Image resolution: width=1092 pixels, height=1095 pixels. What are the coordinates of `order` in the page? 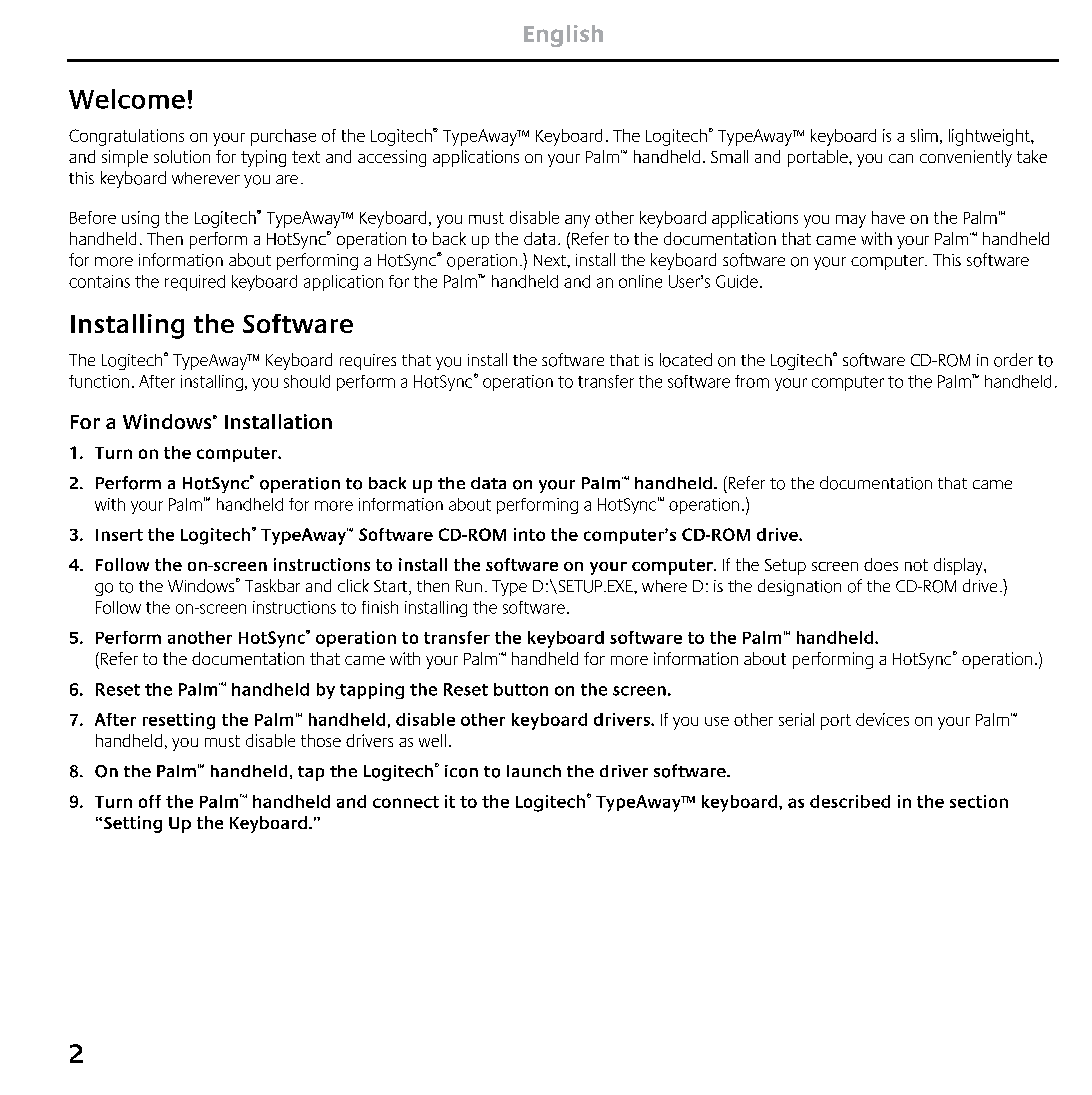 It's located at (1013, 360).
